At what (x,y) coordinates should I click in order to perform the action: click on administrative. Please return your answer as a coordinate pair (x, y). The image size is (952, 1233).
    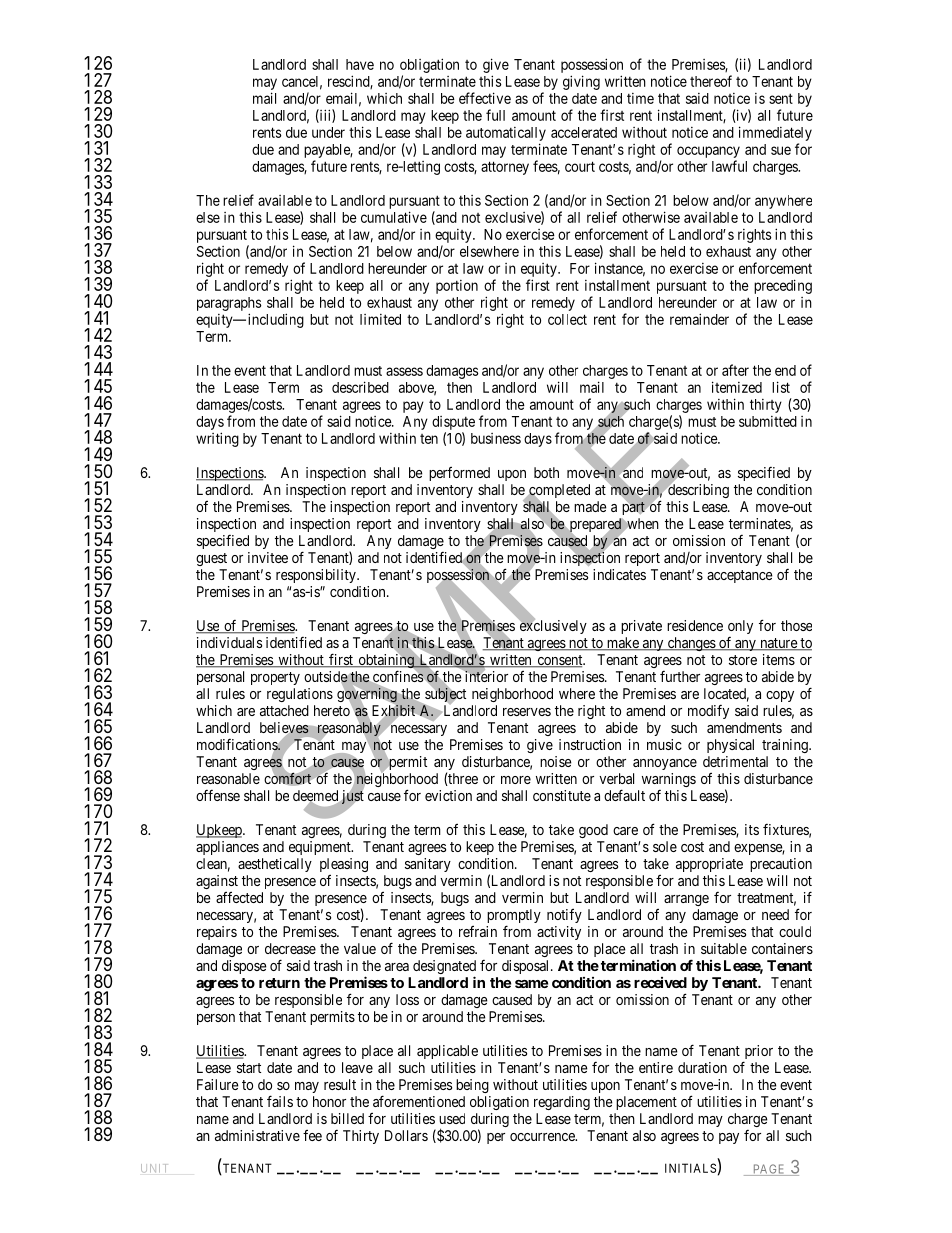
    Looking at the image, I should click on (257, 1135).
